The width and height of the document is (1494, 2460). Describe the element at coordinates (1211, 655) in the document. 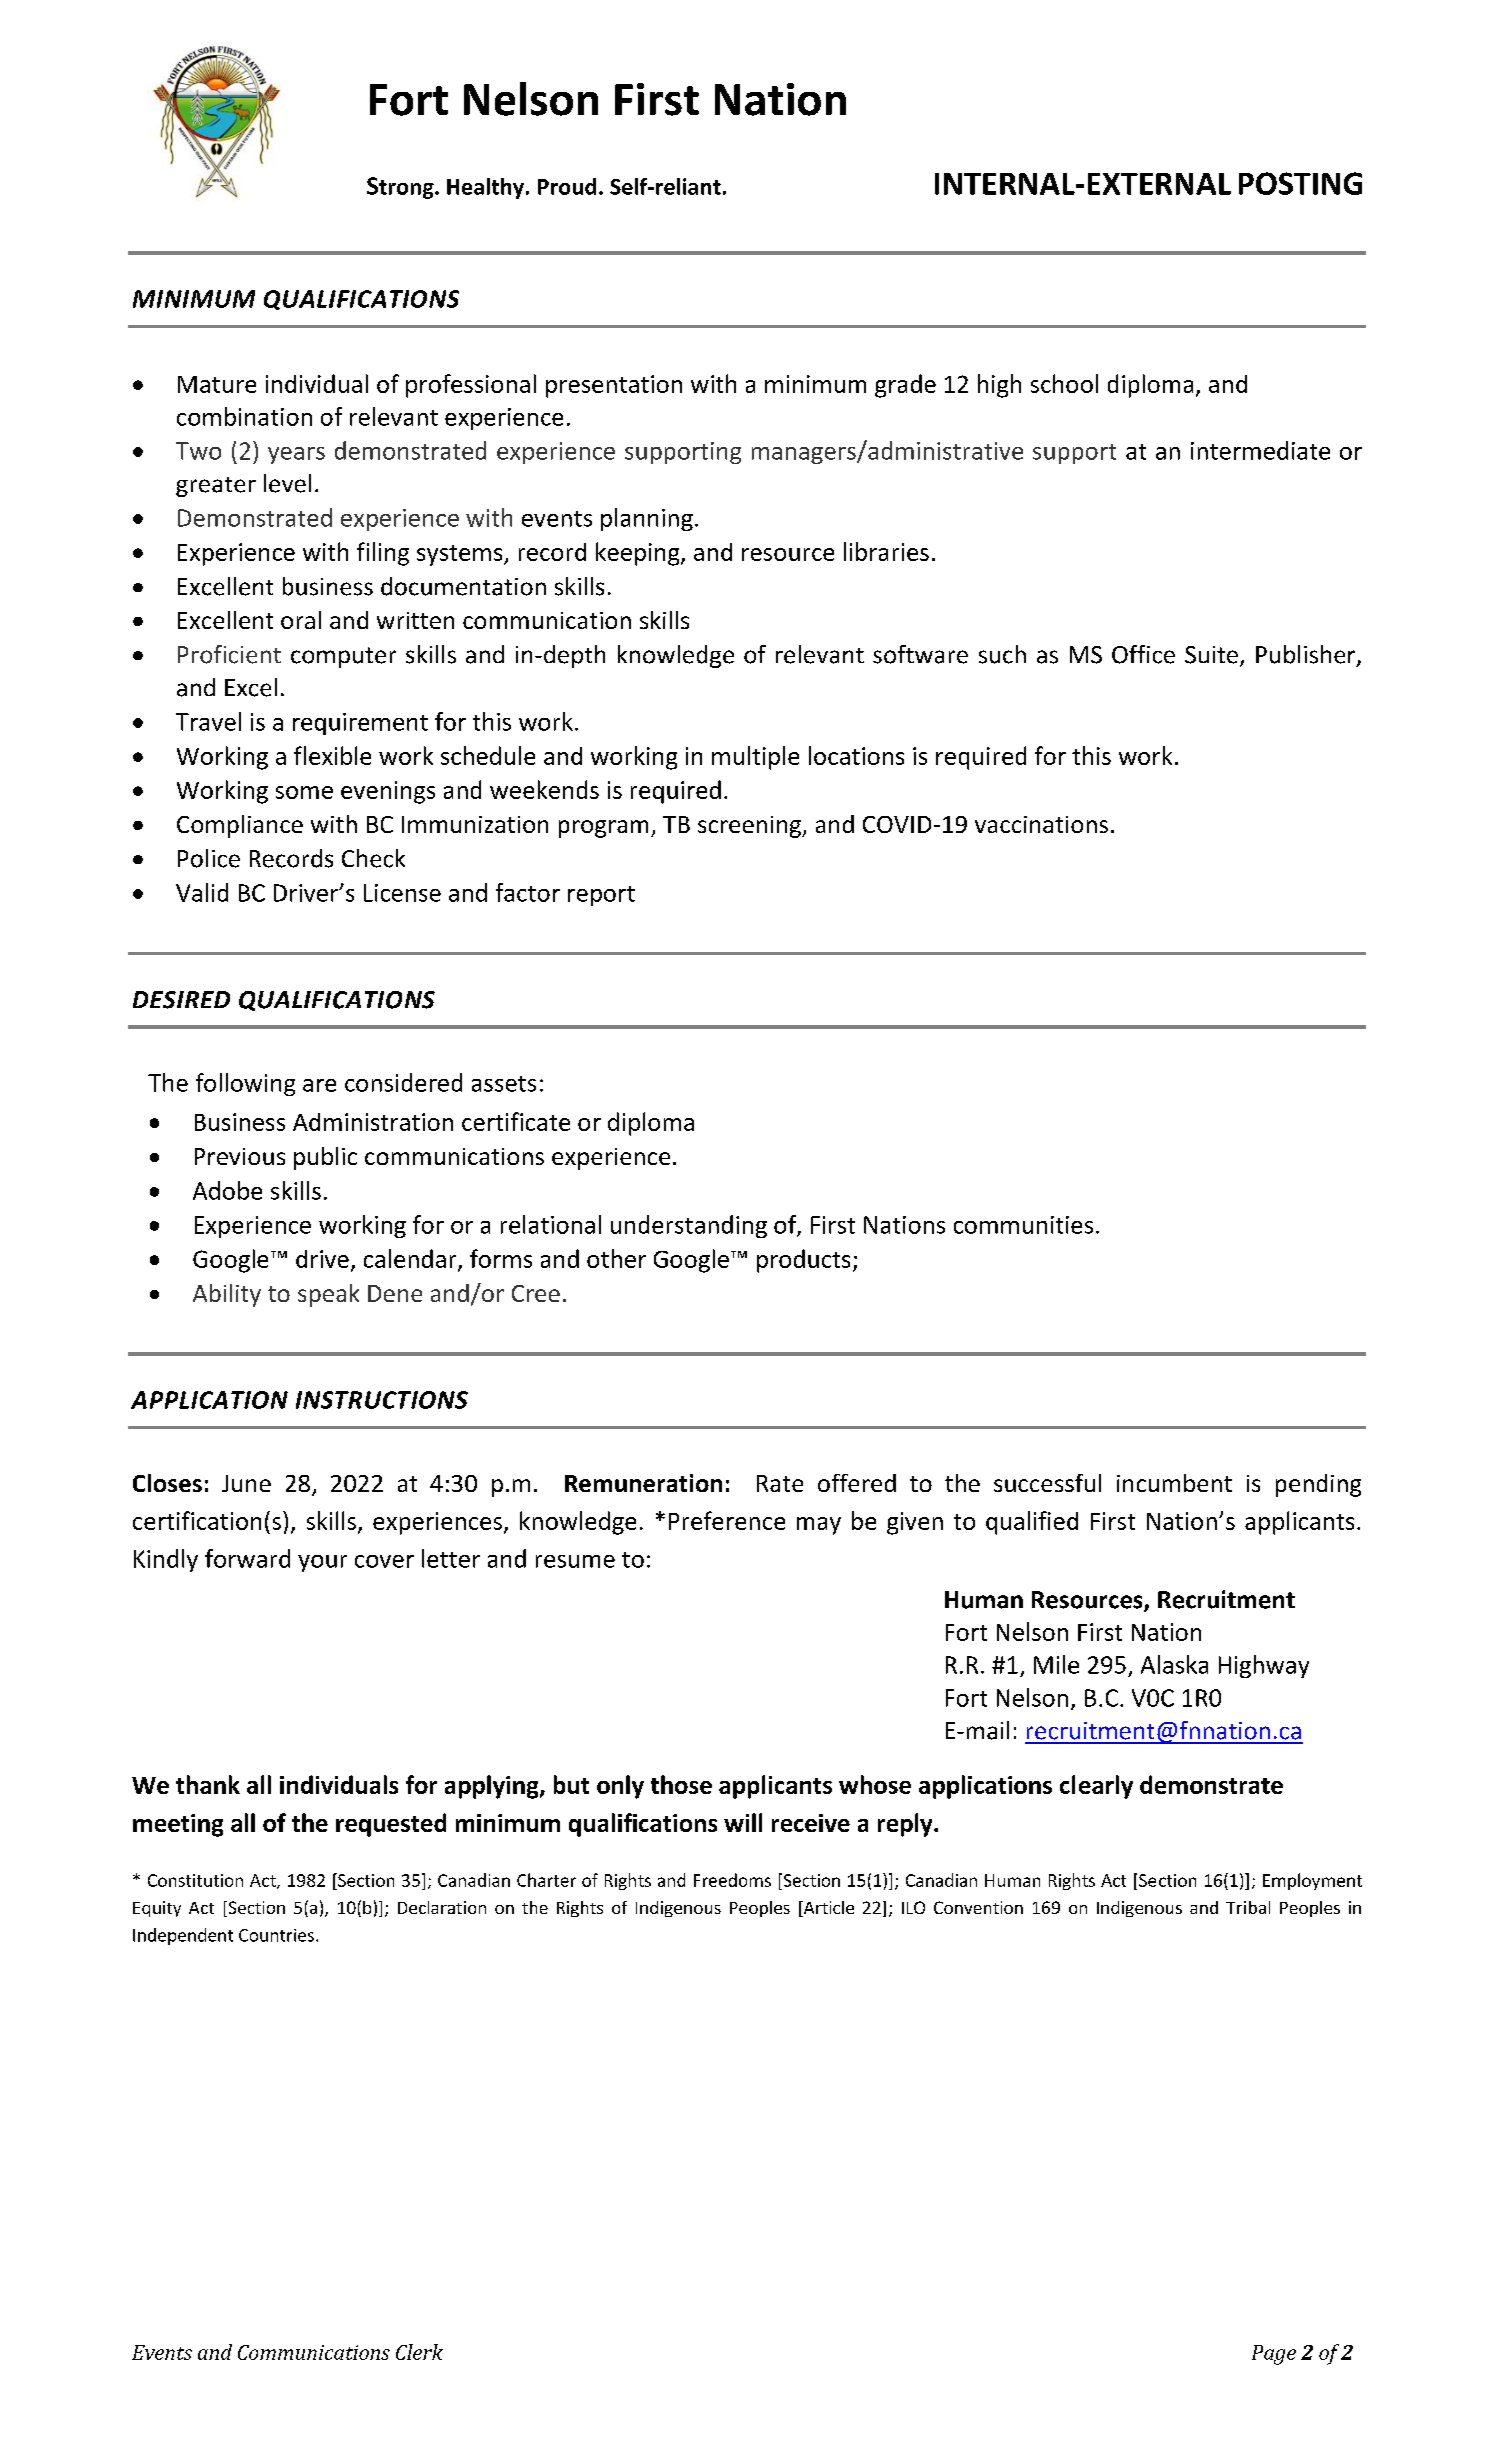

I see `Suite` at that location.
